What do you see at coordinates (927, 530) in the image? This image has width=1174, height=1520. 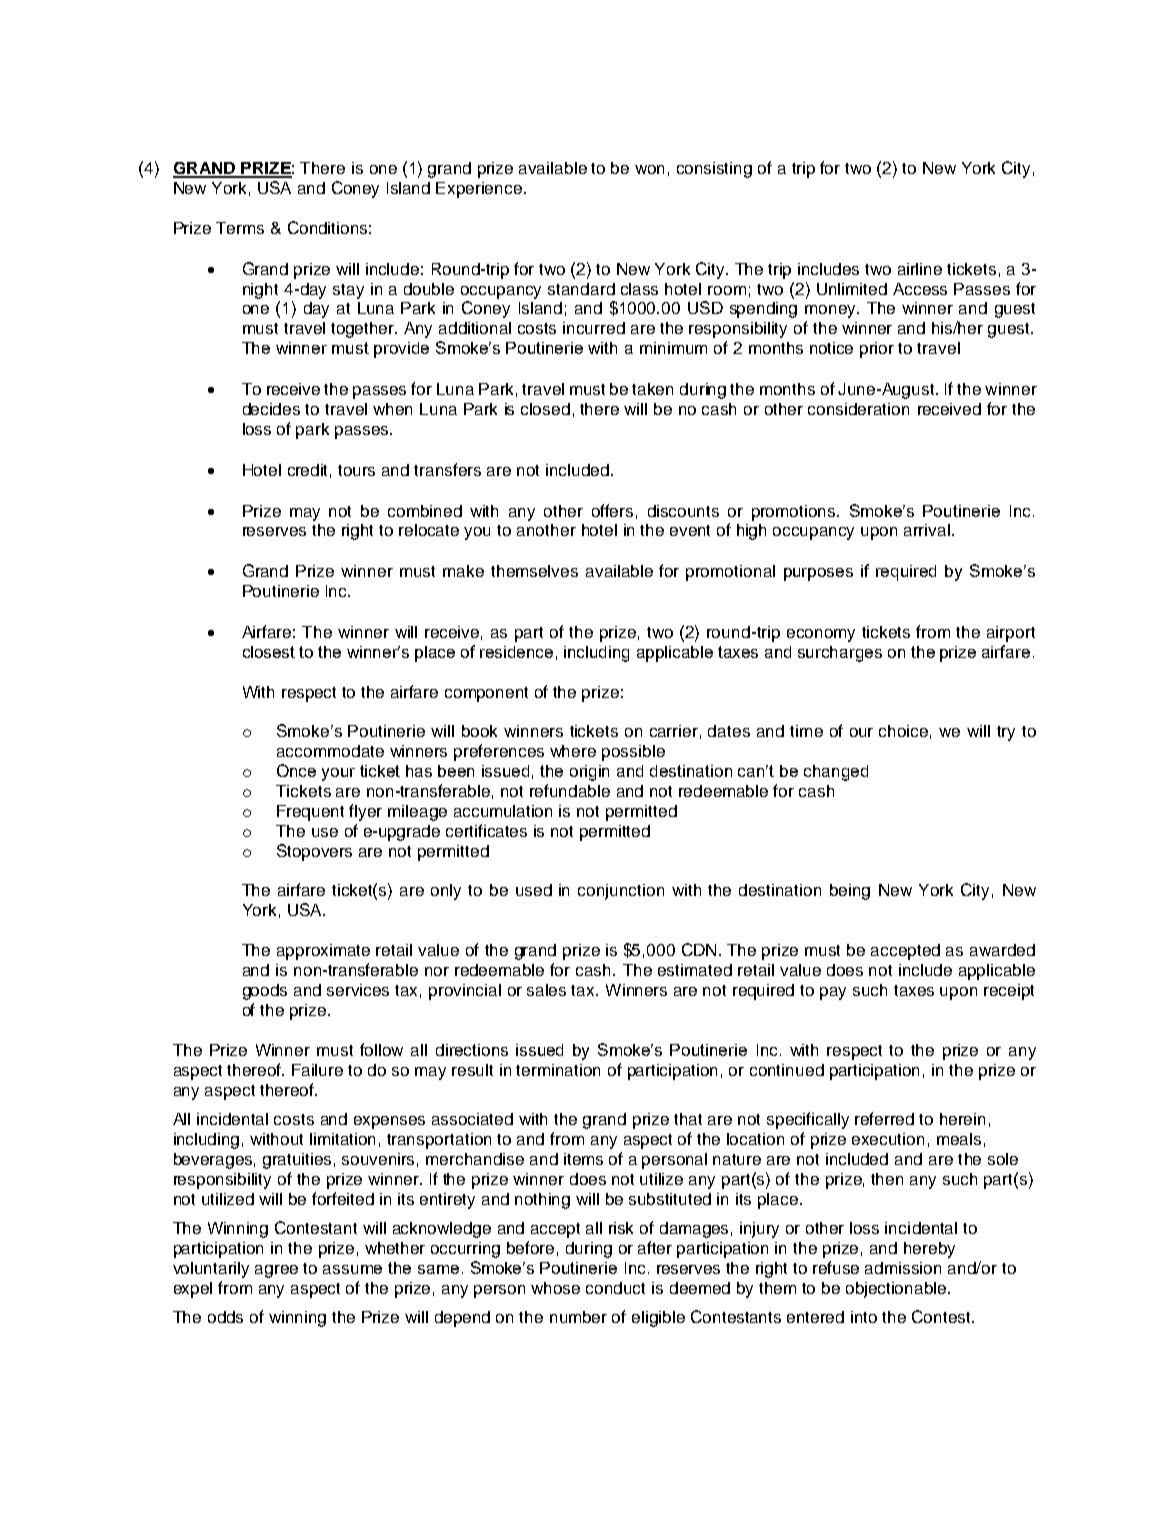 I see `arrival` at bounding box center [927, 530].
